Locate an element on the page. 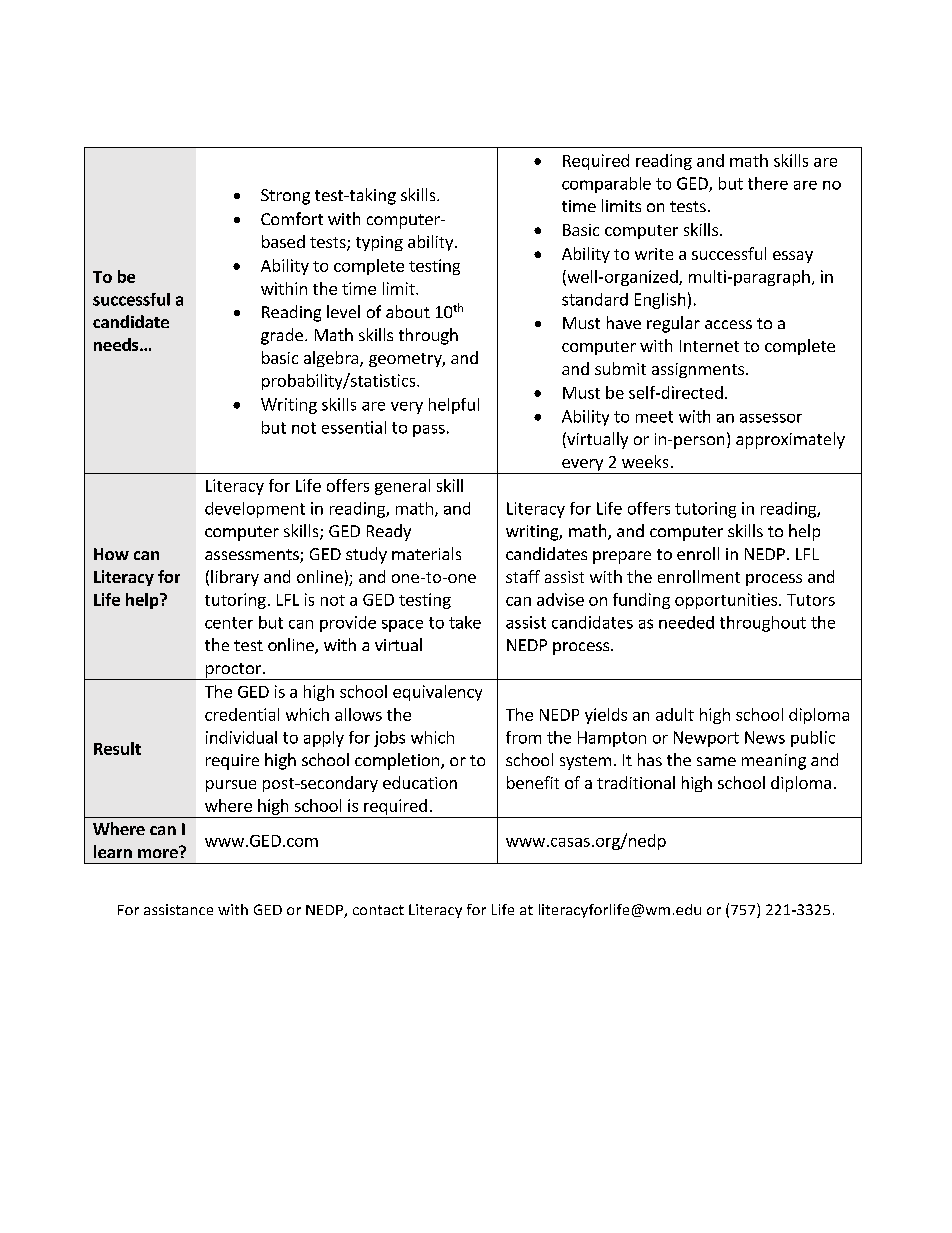  proctor is located at coordinates (233, 671).
